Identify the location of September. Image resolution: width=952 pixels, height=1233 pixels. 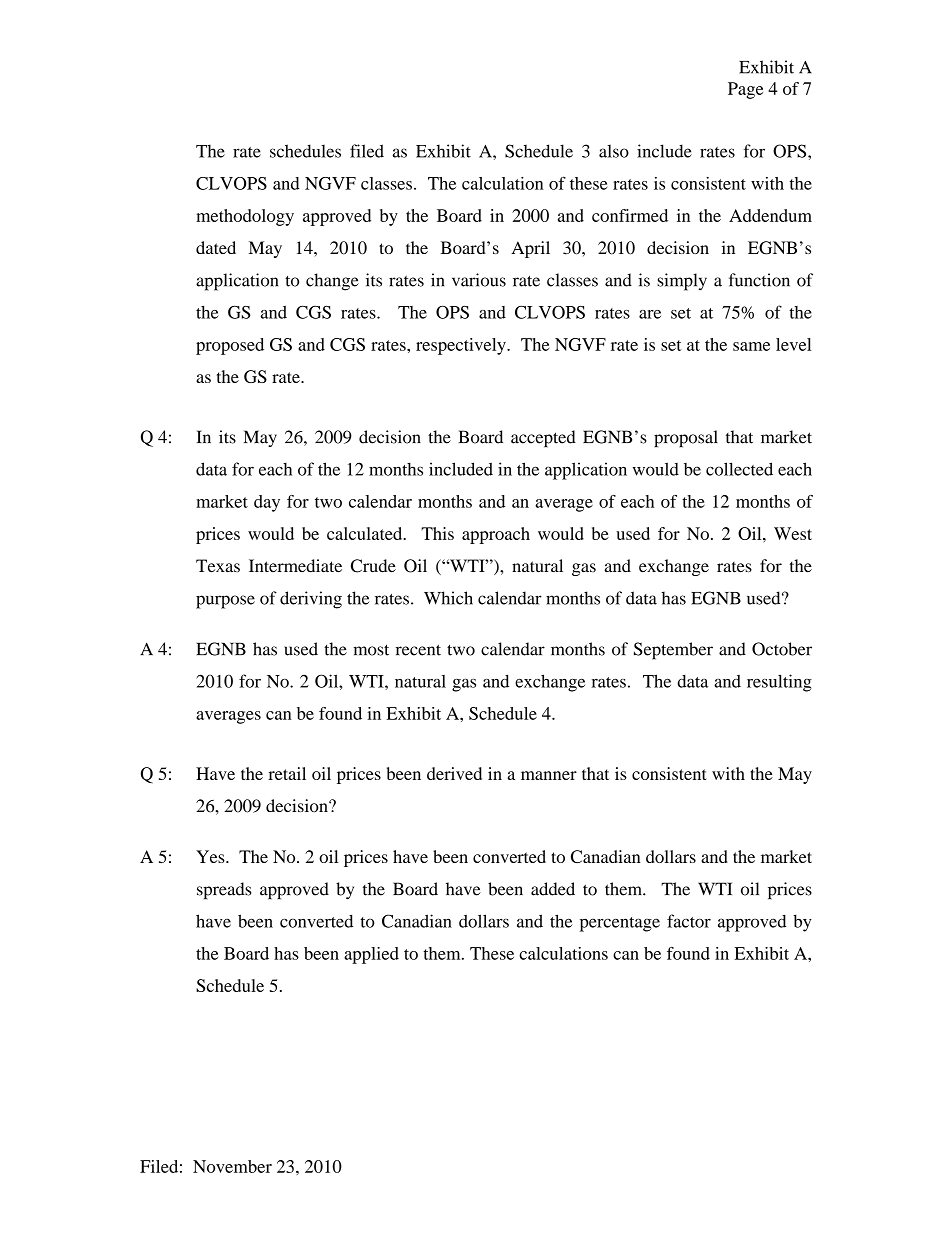
(673, 651).
